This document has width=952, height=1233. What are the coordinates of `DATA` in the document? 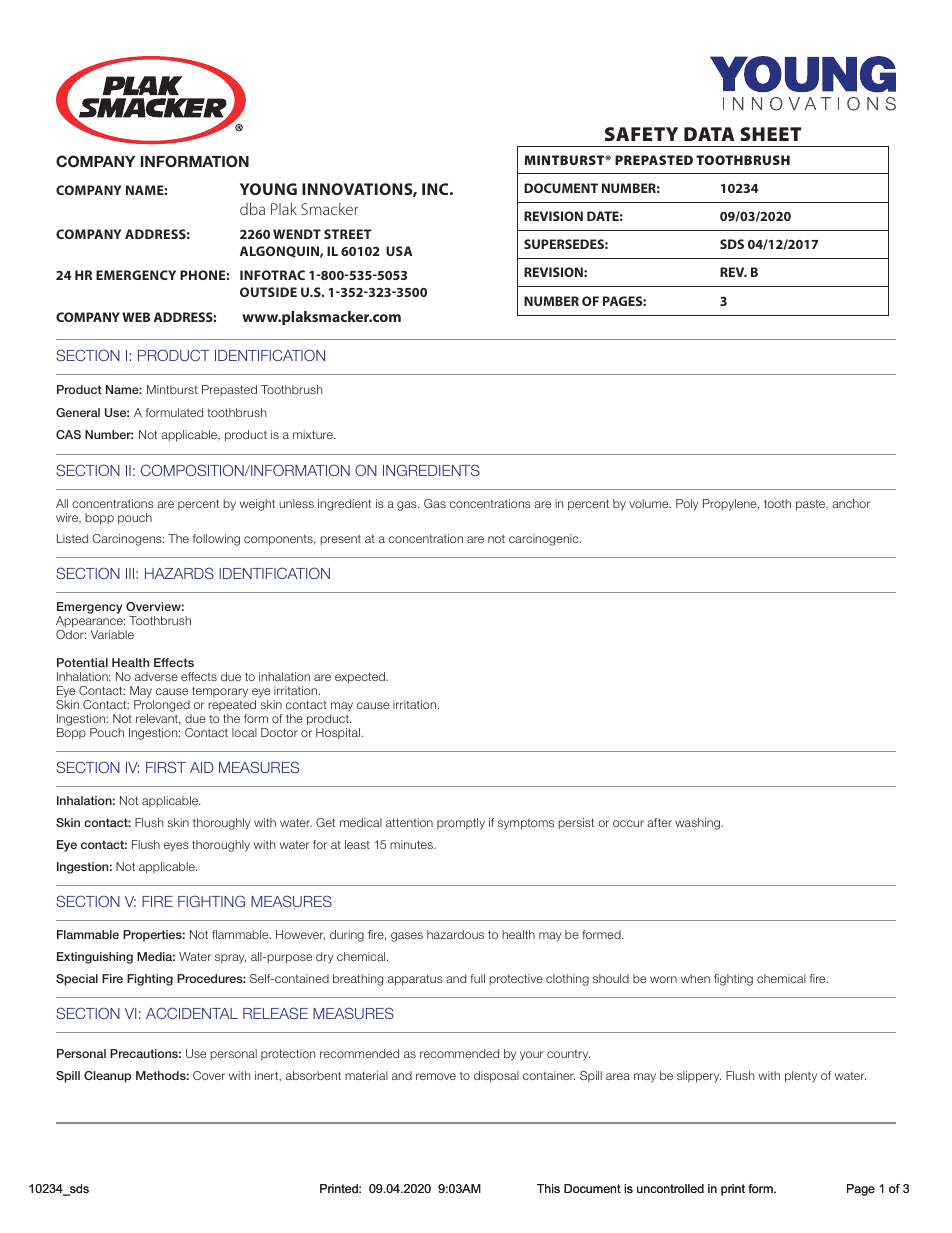 It's located at (709, 134).
